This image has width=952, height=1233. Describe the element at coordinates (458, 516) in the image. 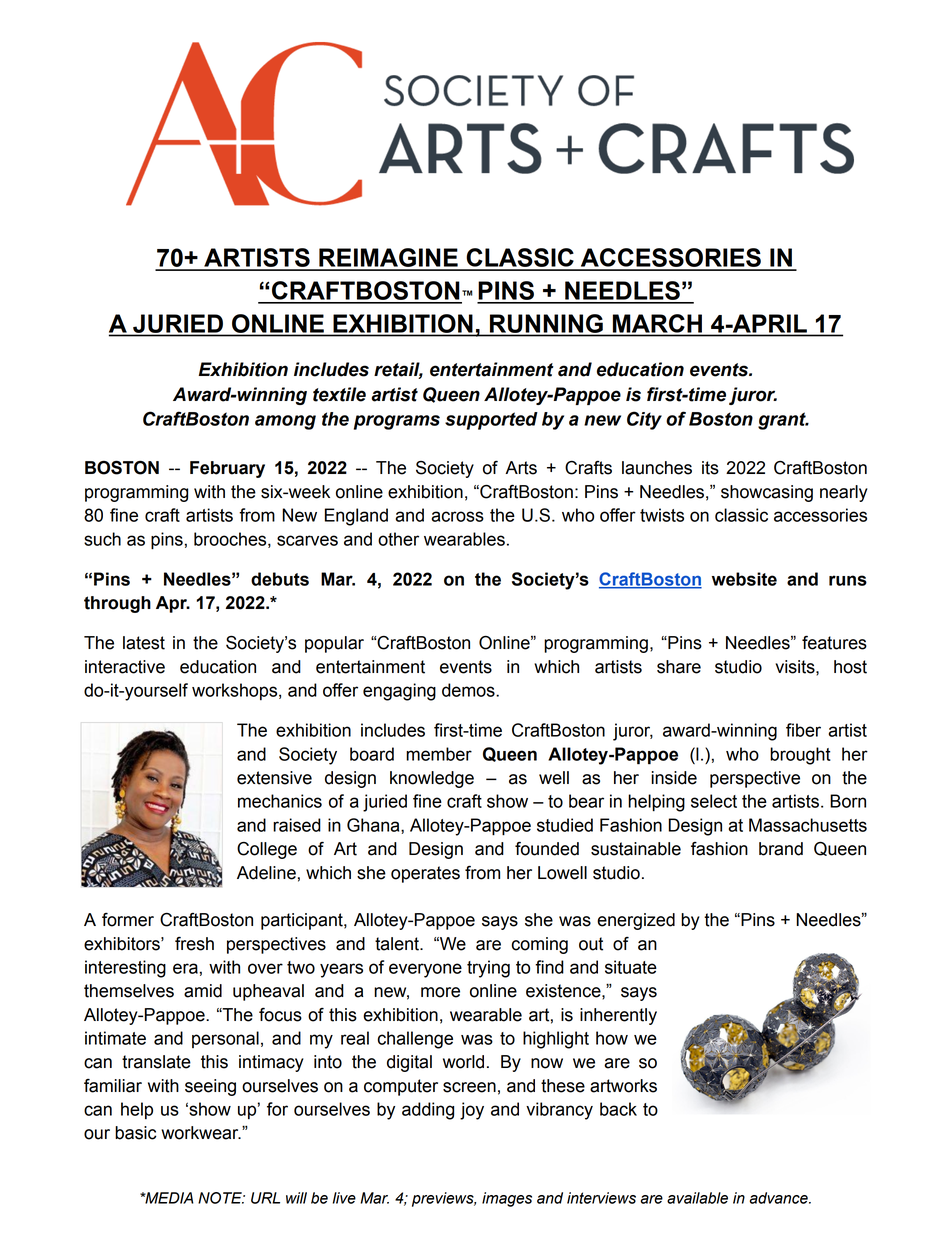

I see `across` at that location.
